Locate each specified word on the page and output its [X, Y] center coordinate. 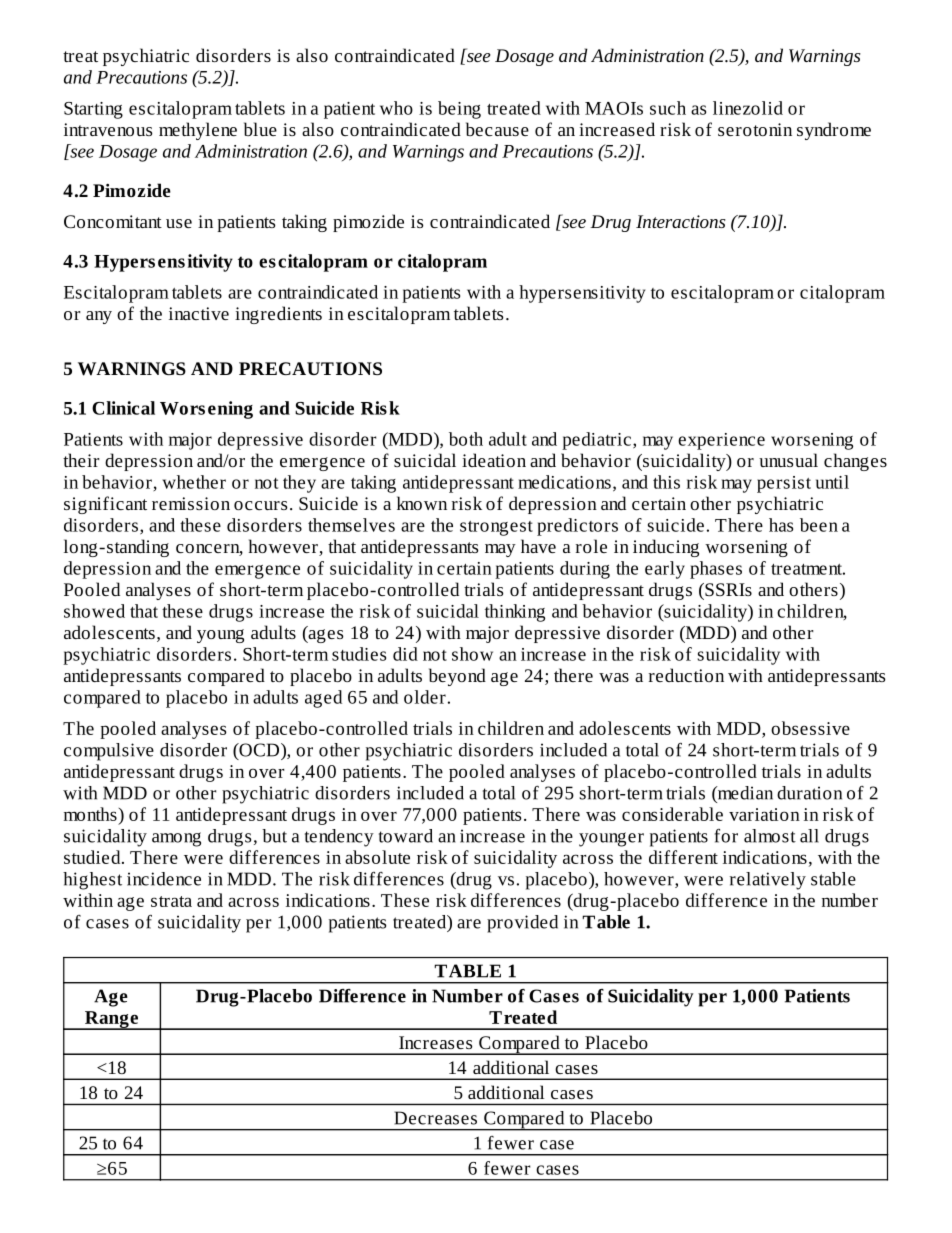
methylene [198, 131]
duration [809, 793]
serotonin [755, 129]
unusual [788, 460]
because [497, 129]
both [466, 439]
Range [111, 1020]
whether [194, 482]
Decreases [435, 1118]
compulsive [109, 752]
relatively [768, 881]
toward [406, 836]
